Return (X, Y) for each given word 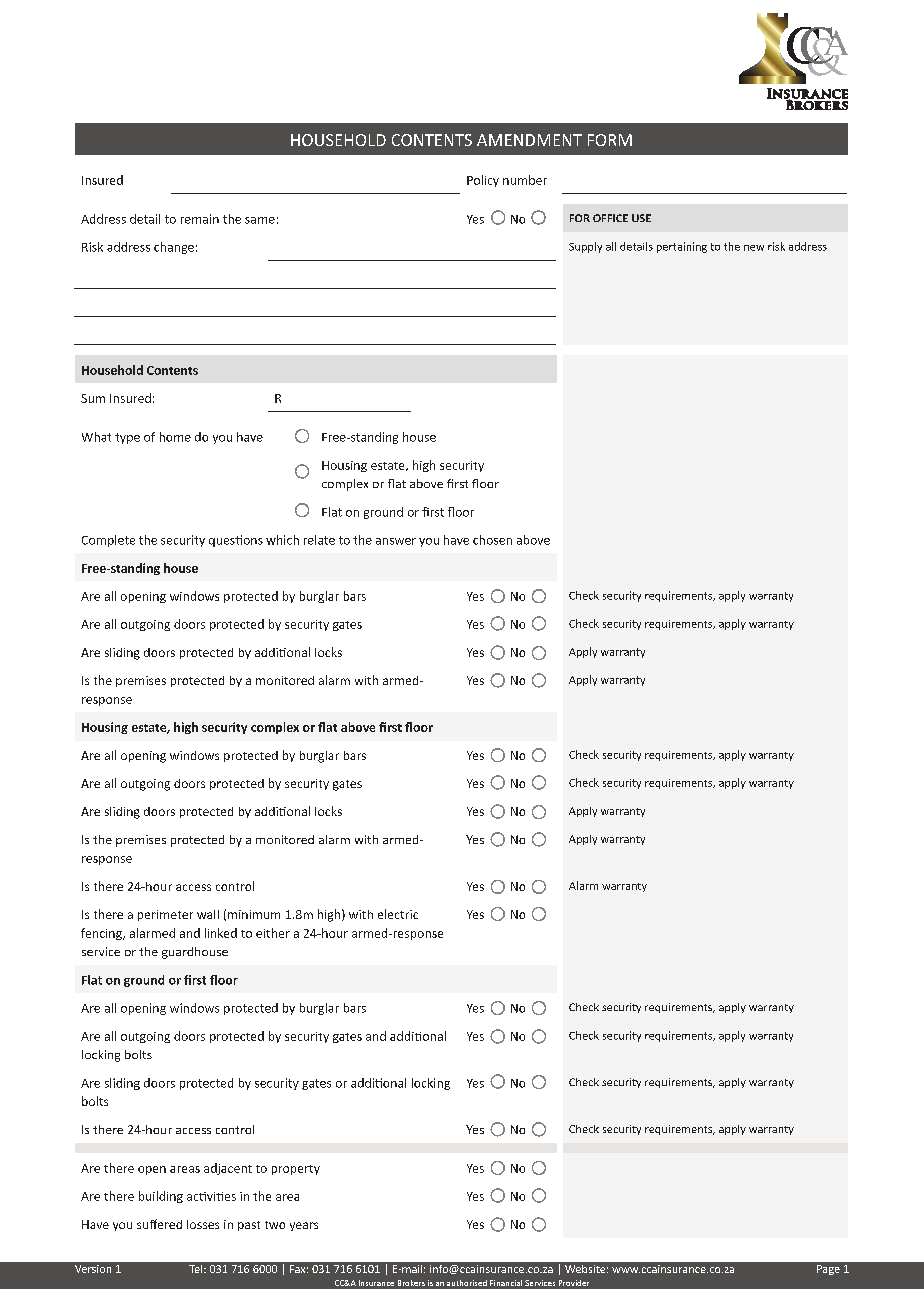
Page (828, 1270)
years (304, 1226)
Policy (483, 181)
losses (203, 1224)
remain (200, 219)
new (754, 248)
